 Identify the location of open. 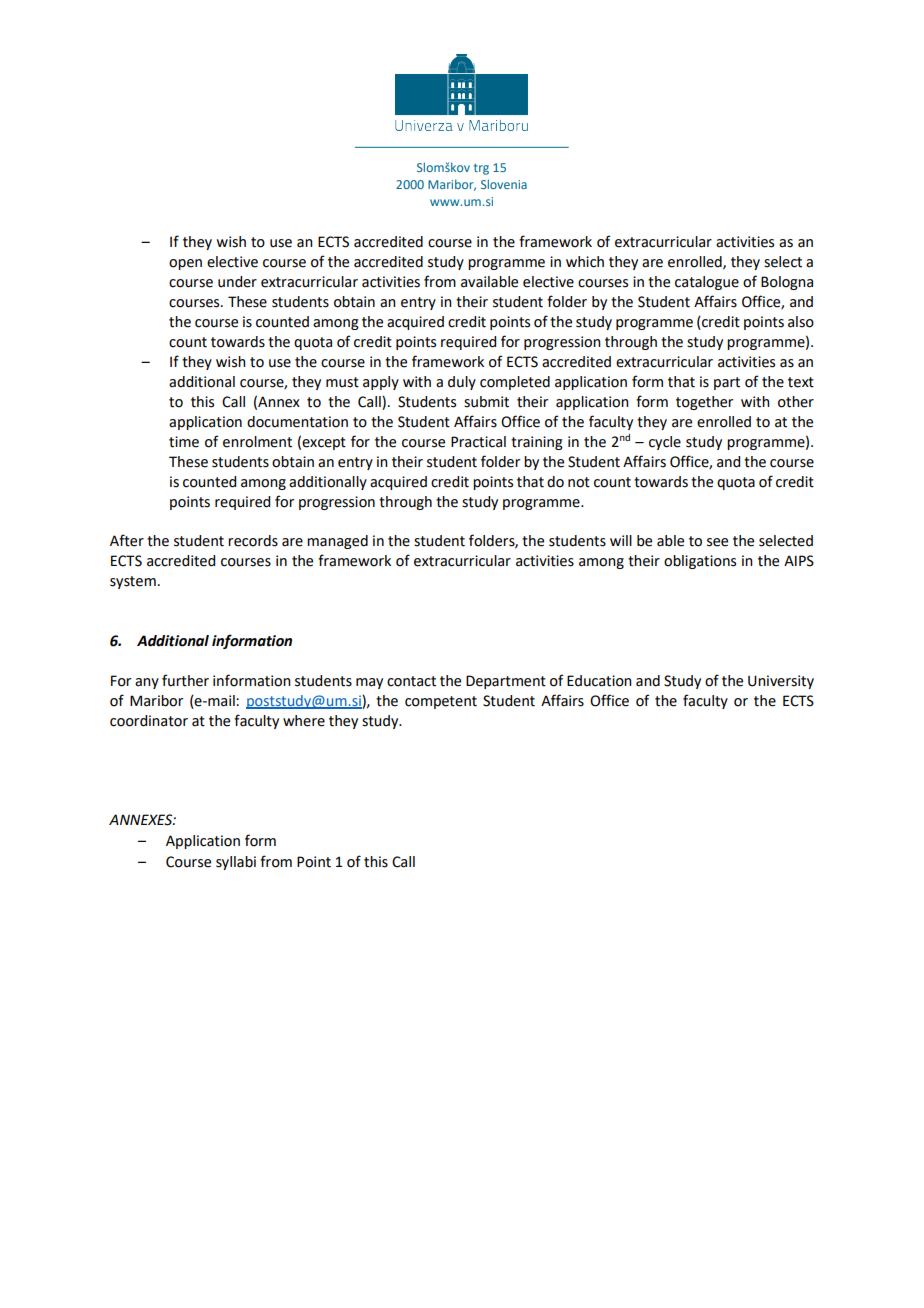
(185, 264).
